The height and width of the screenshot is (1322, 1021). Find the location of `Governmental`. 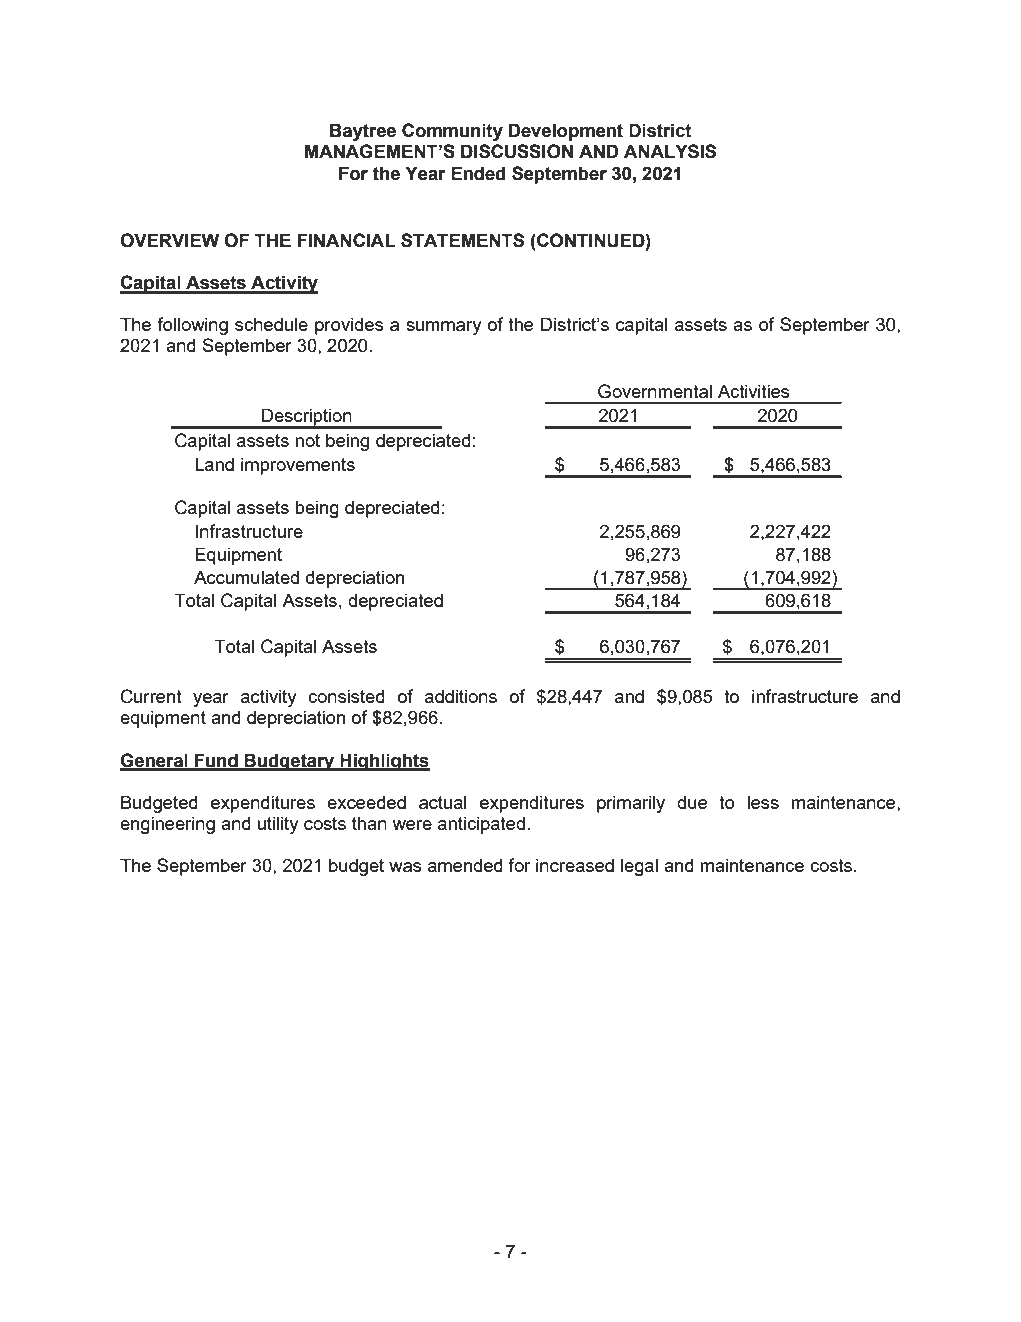

Governmental is located at coordinates (655, 391).
